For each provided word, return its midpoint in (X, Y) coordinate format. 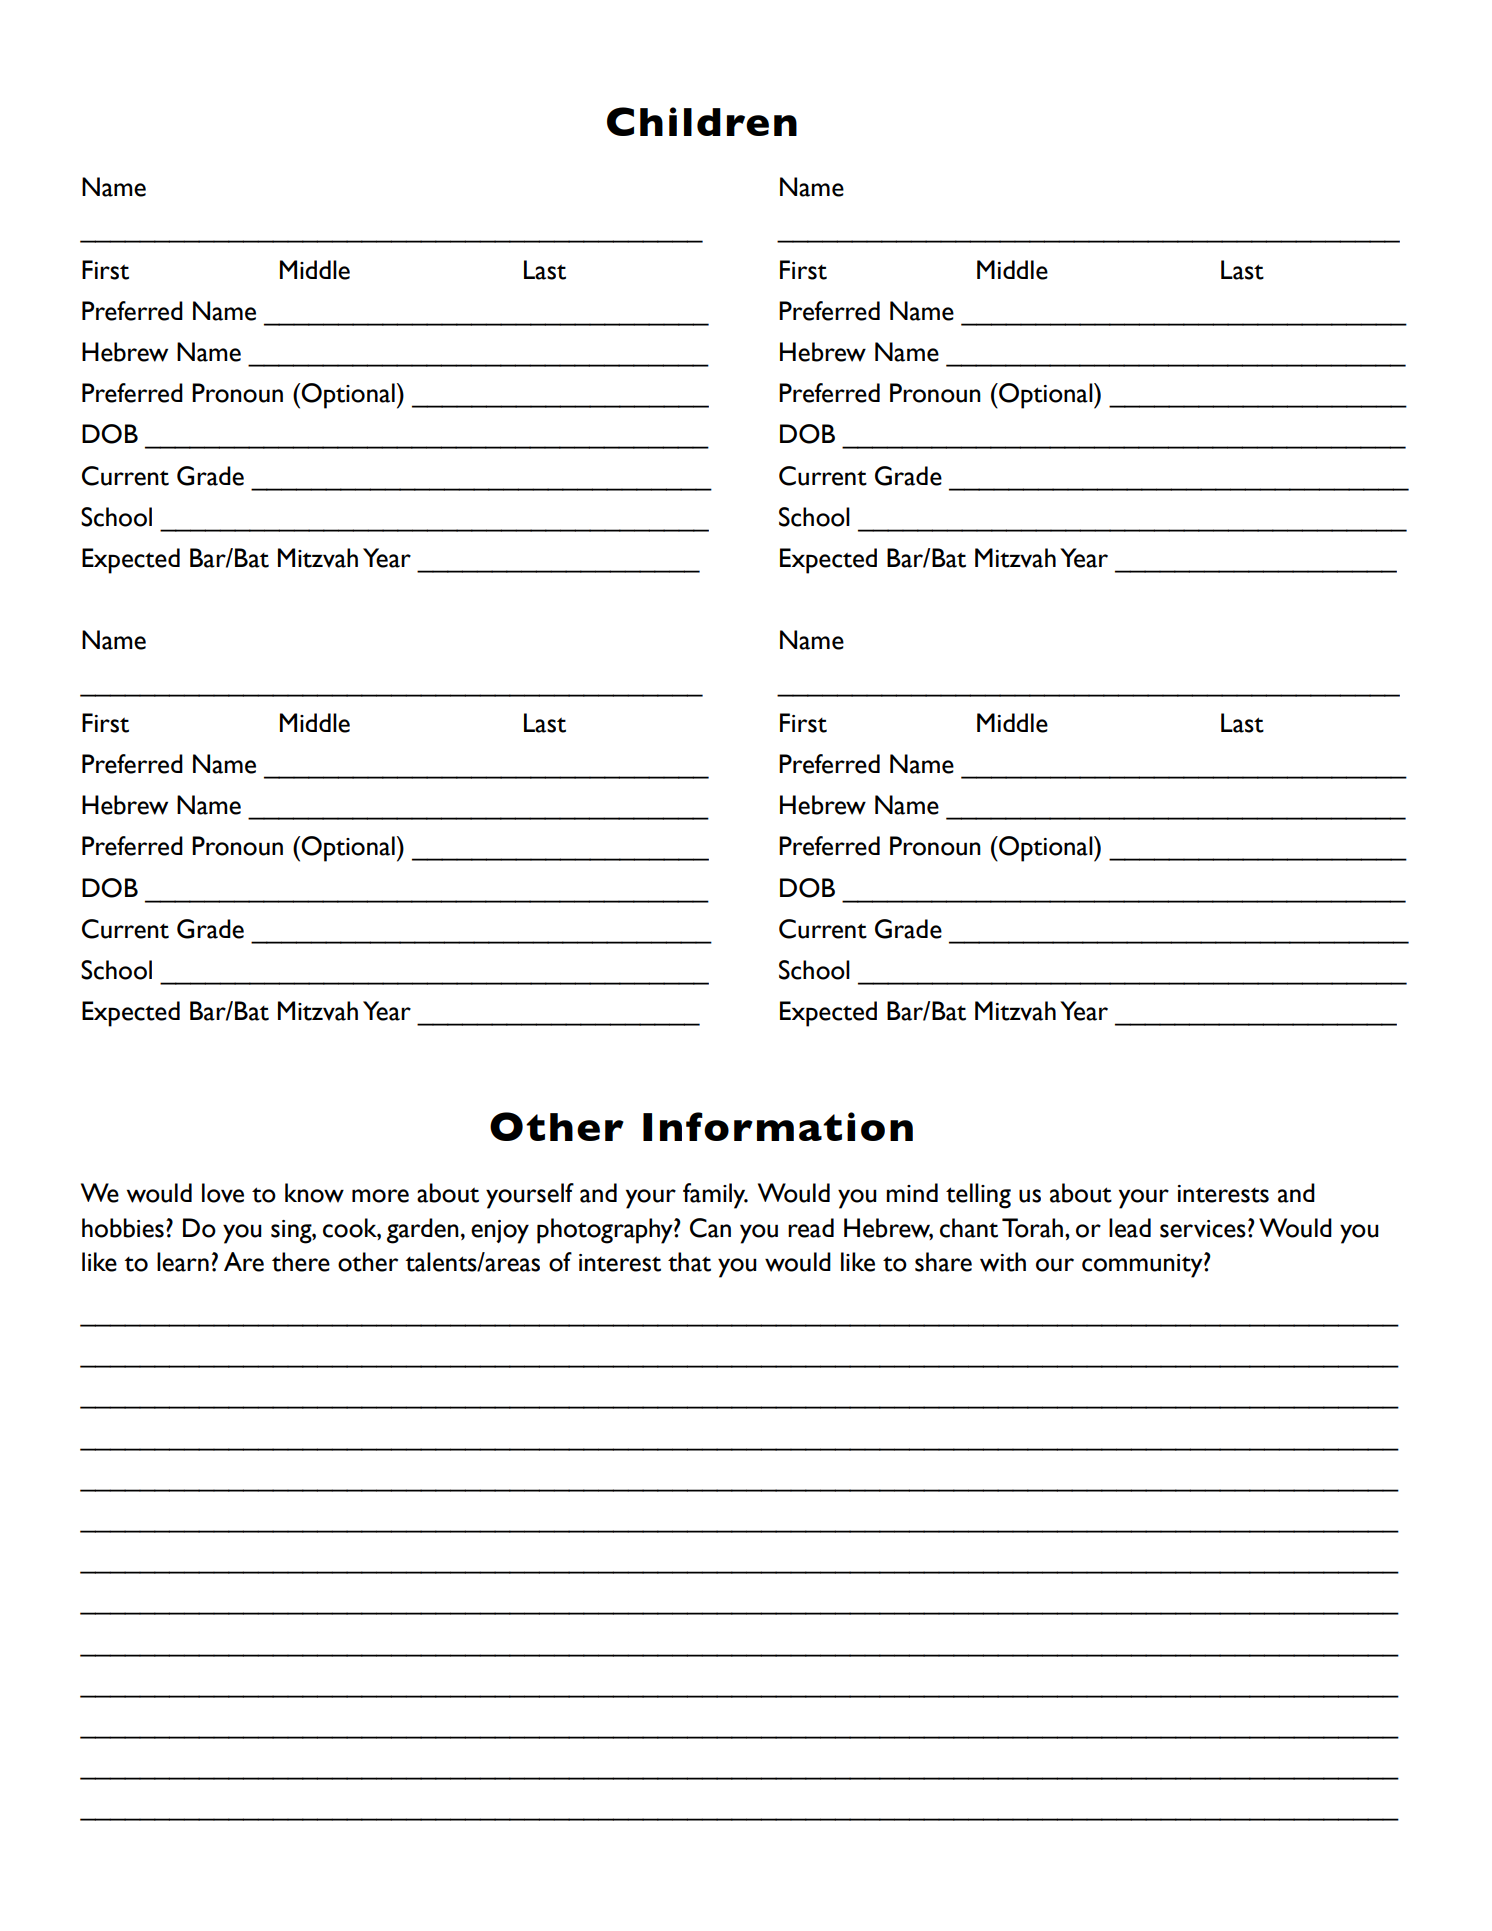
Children (702, 121)
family (715, 1196)
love (223, 1193)
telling (978, 1196)
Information (778, 1126)
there (301, 1262)
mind (912, 1192)
